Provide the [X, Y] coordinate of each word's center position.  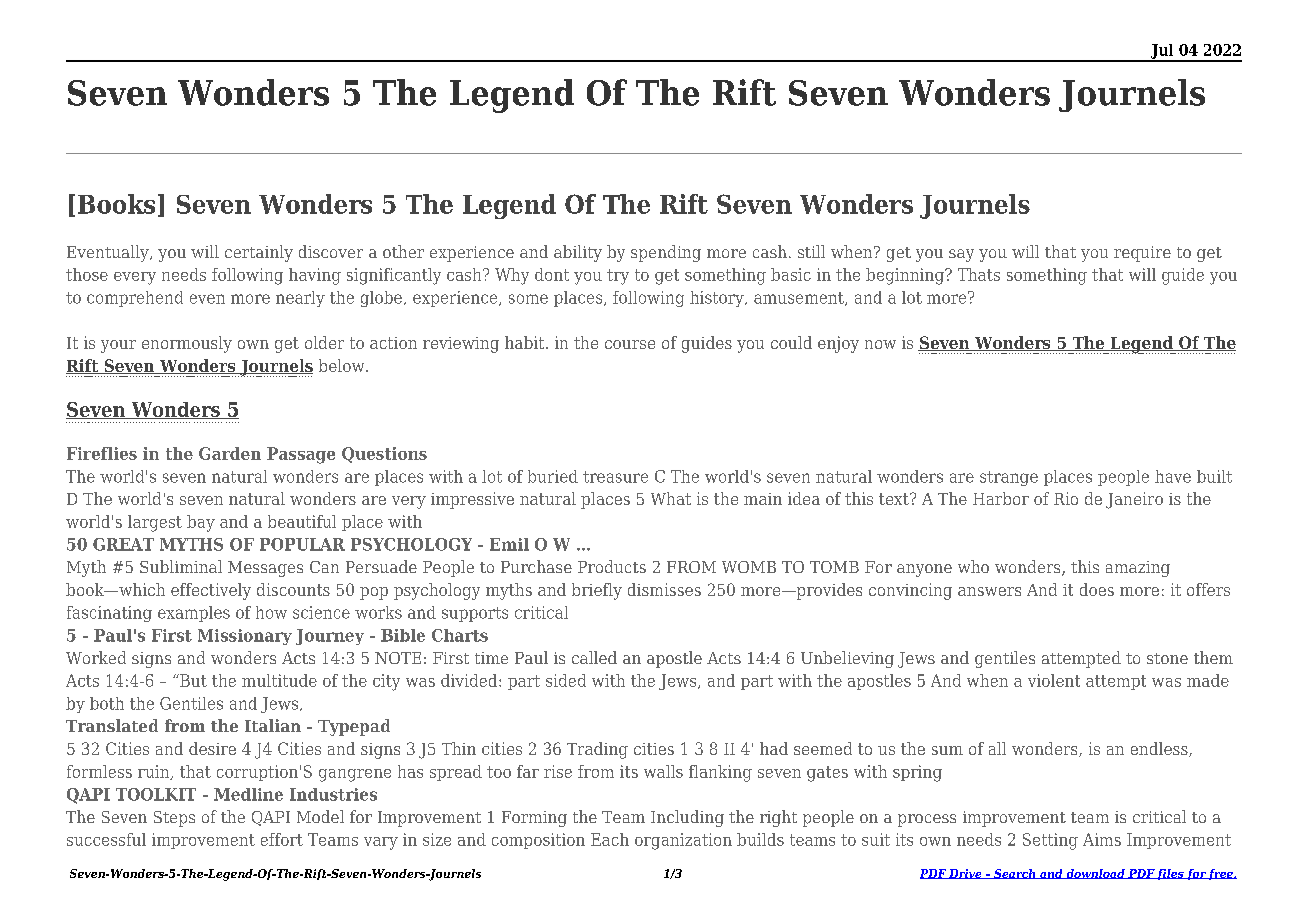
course [630, 344]
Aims [1102, 839]
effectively [211, 591]
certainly [259, 253]
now [880, 344]
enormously [187, 344]
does [1097, 589]
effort [282, 839]
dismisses [664, 589]
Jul [1162, 52]
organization [683, 841]
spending [666, 253]
